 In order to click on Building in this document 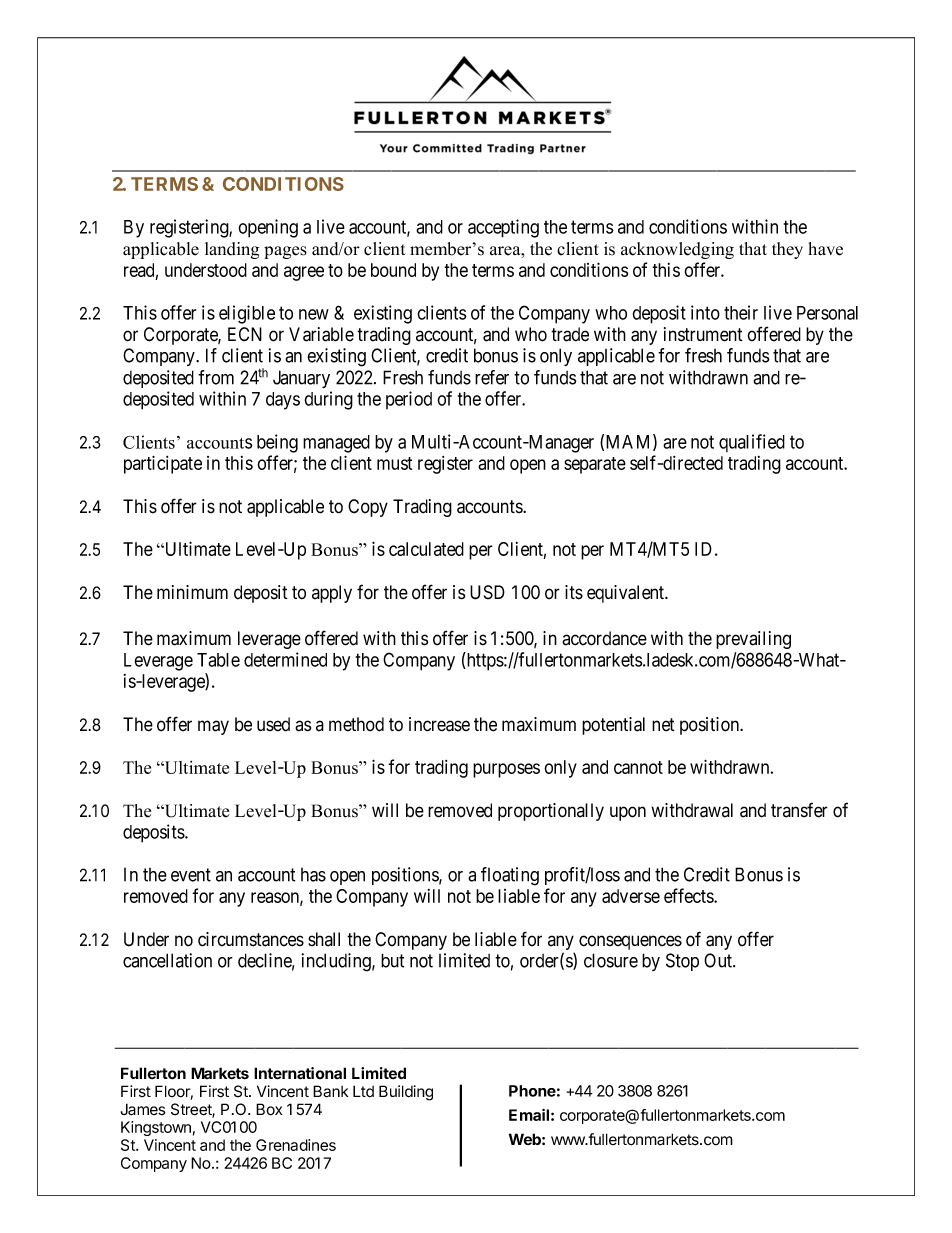, I will do `click(406, 1093)`.
